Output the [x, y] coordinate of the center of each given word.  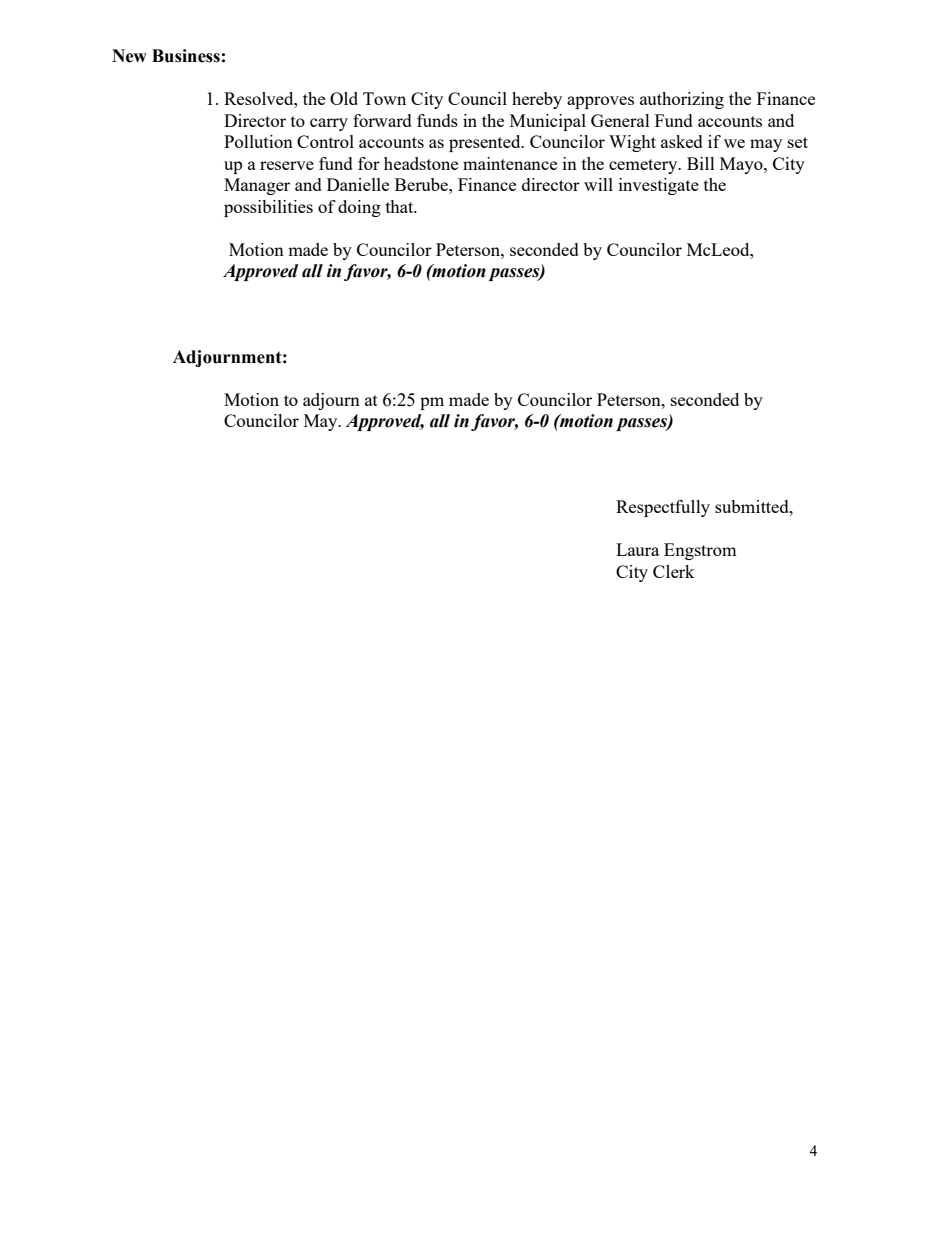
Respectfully [663, 508]
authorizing [682, 100]
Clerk [674, 571]
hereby [537, 100]
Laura [637, 549]
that [401, 206]
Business [186, 56]
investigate [659, 186]
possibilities [268, 208]
